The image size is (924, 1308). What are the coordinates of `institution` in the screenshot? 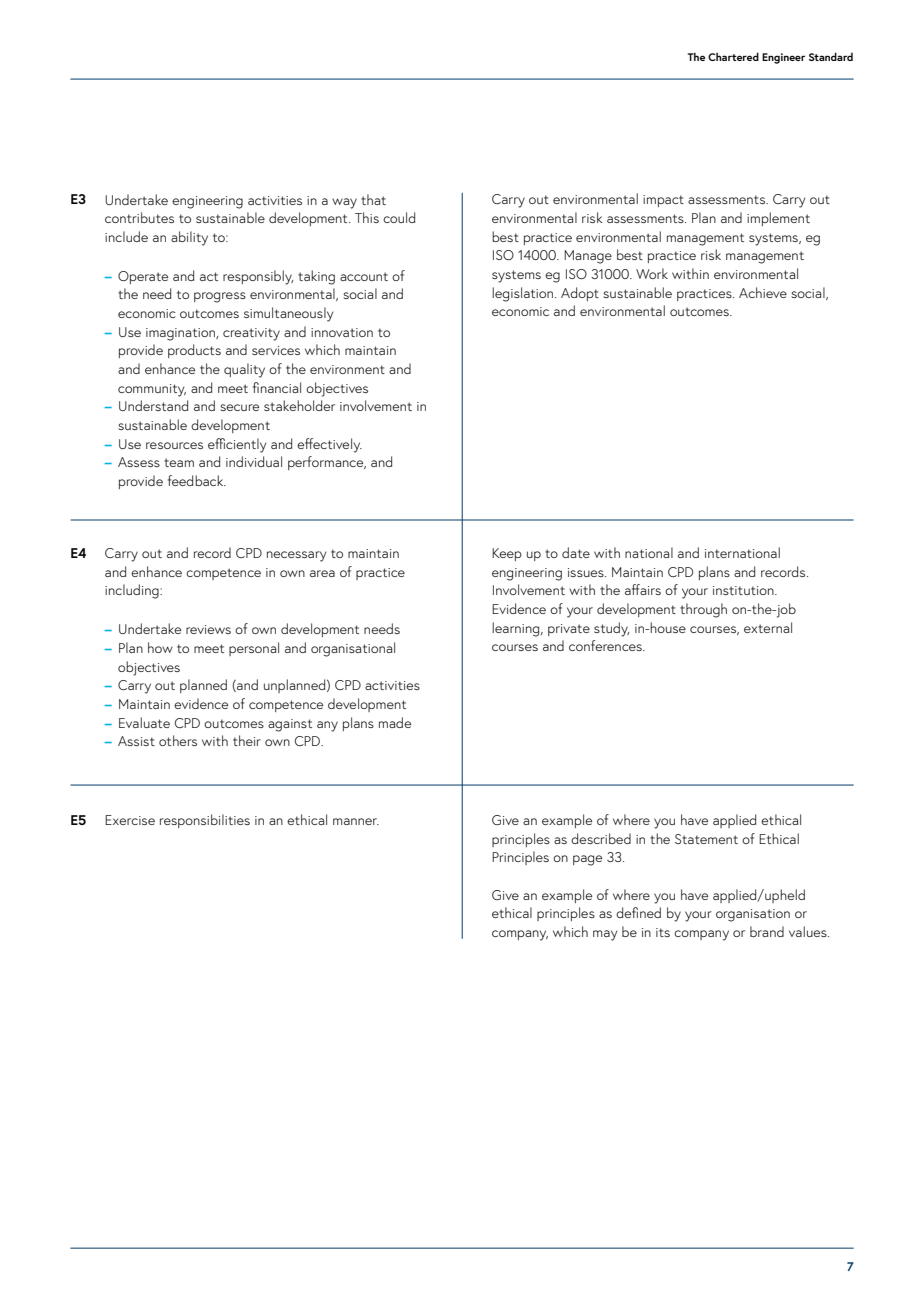 It's located at (744, 590).
